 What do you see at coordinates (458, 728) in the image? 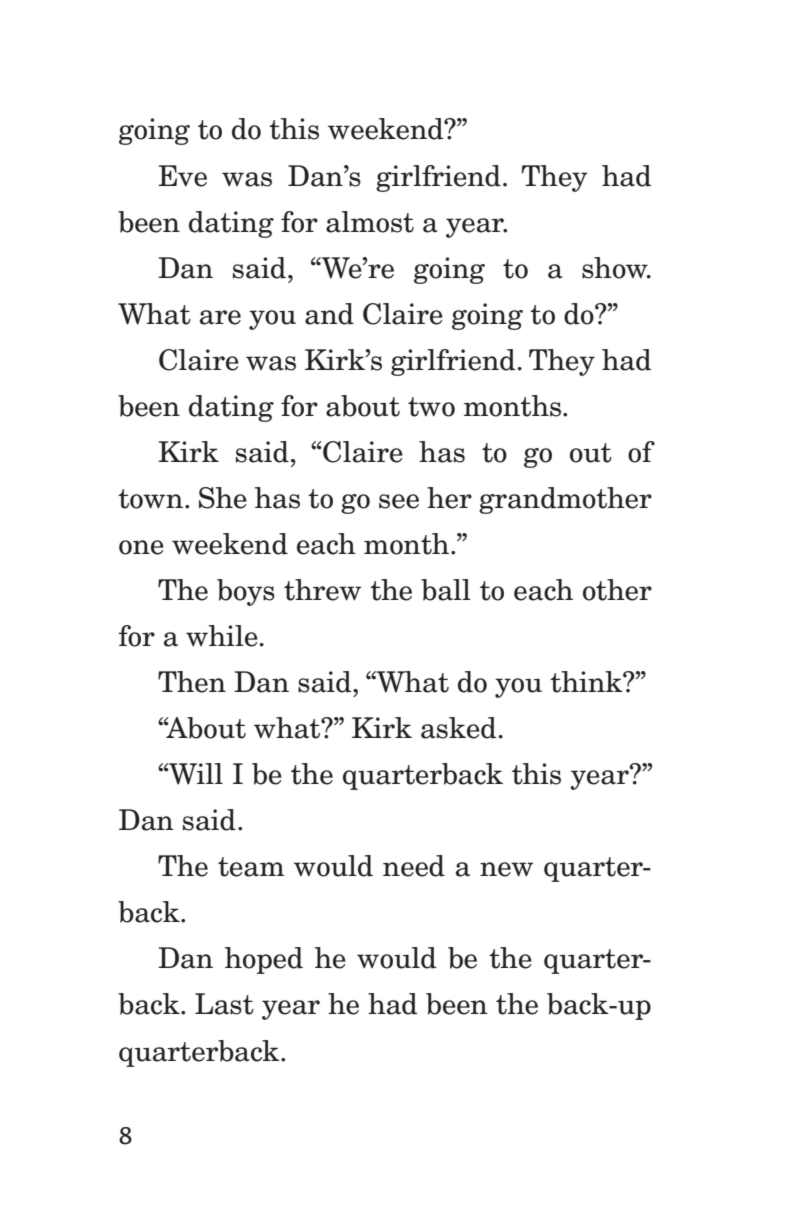
I see `asked` at bounding box center [458, 728].
